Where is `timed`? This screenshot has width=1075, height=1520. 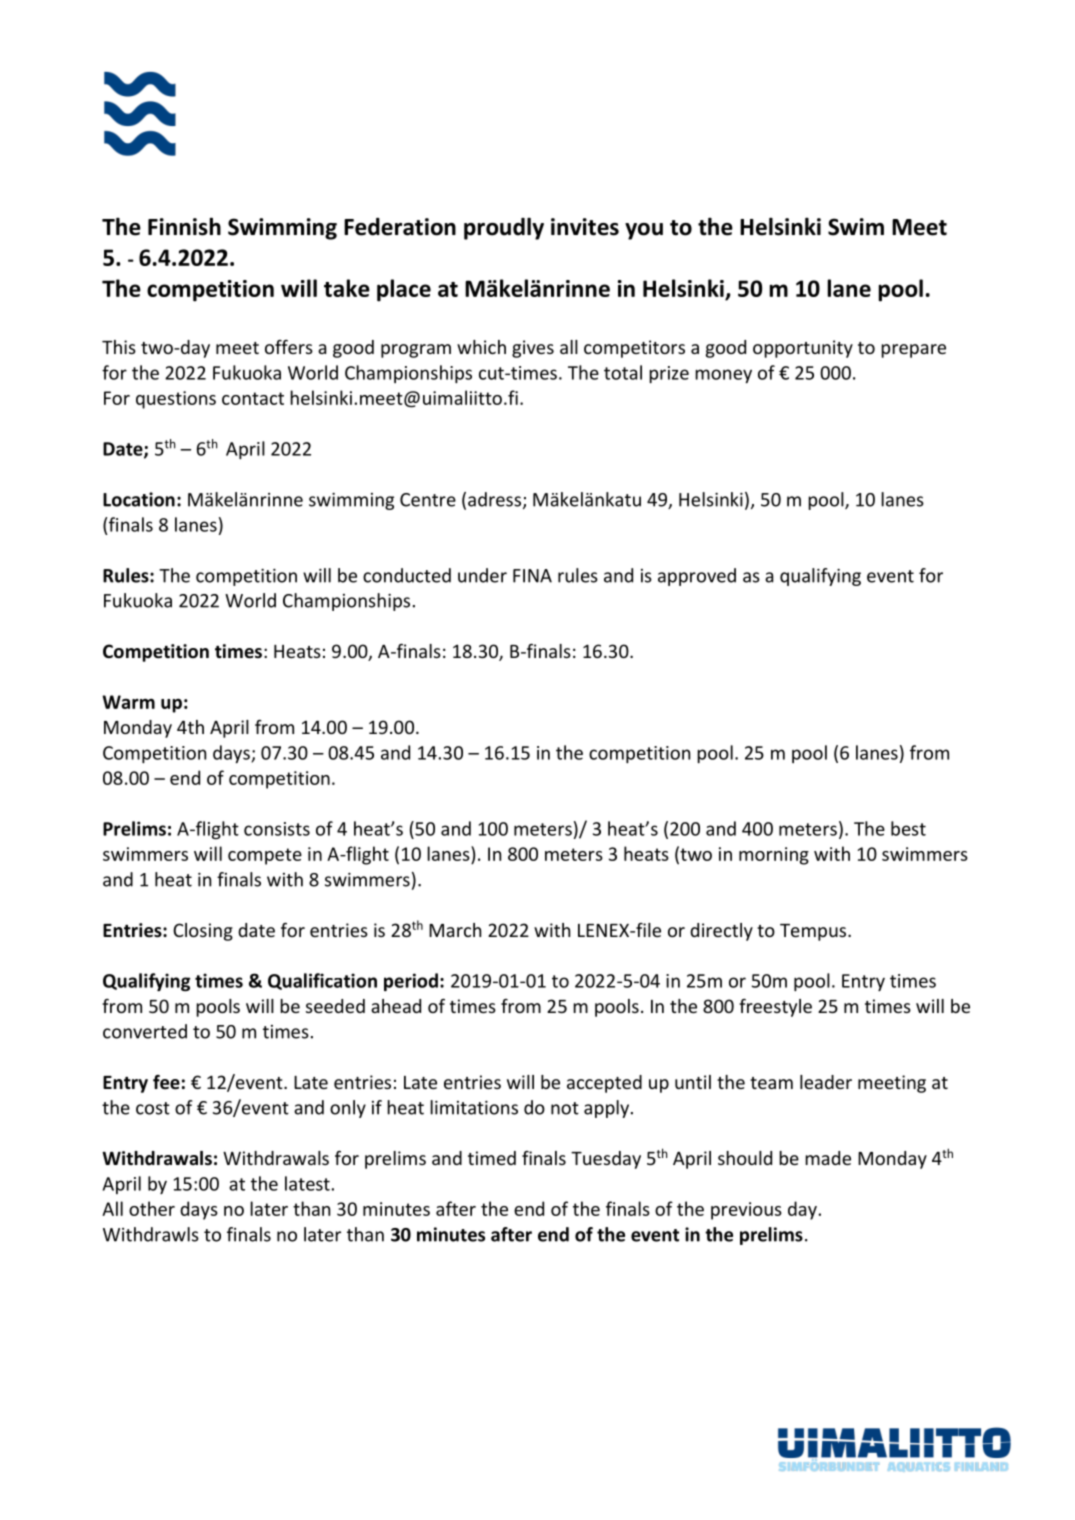
timed is located at coordinates (492, 1158).
